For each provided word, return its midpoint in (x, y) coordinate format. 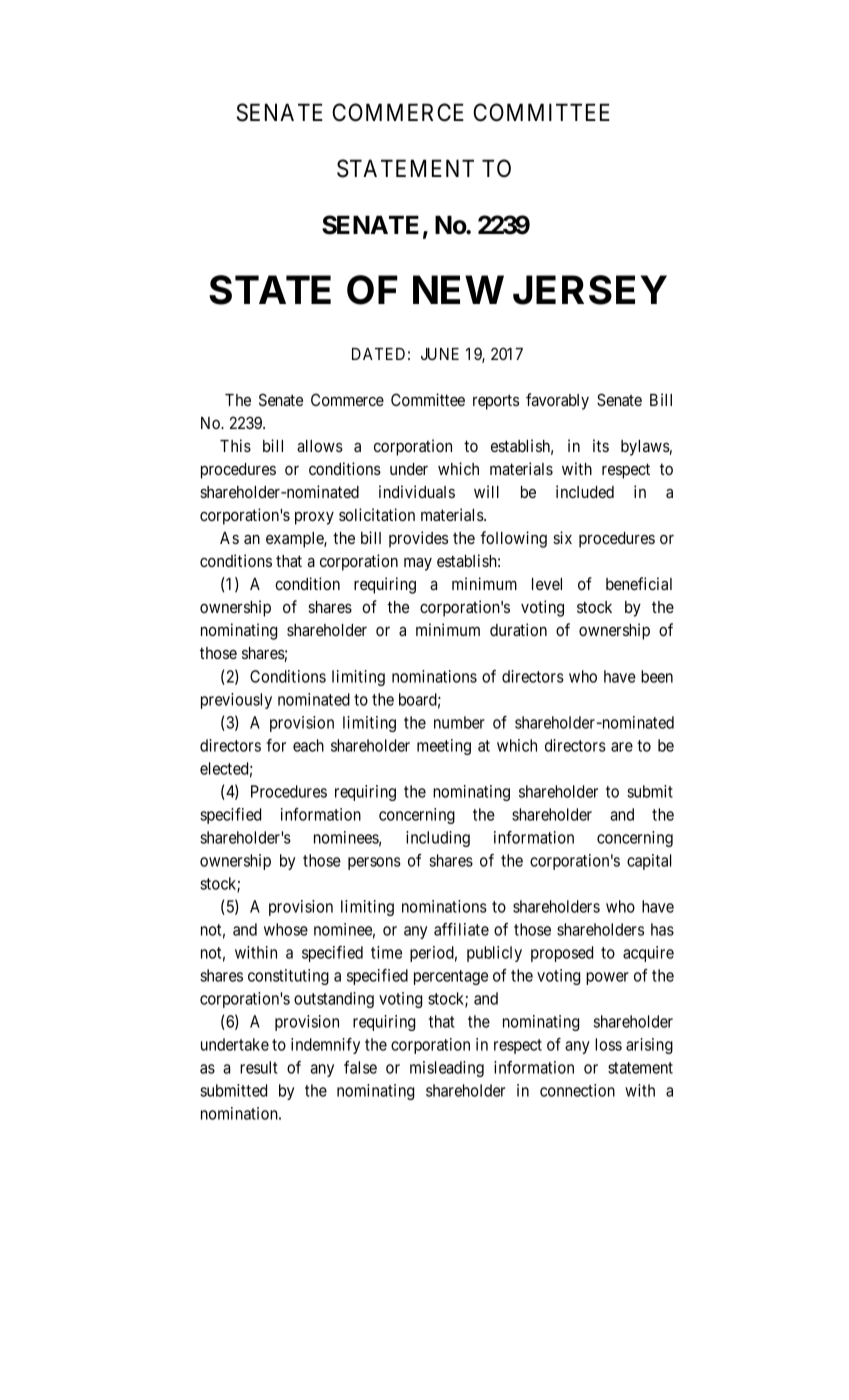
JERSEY (590, 290)
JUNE (440, 354)
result (258, 1067)
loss (608, 1044)
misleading (447, 1069)
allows (320, 446)
